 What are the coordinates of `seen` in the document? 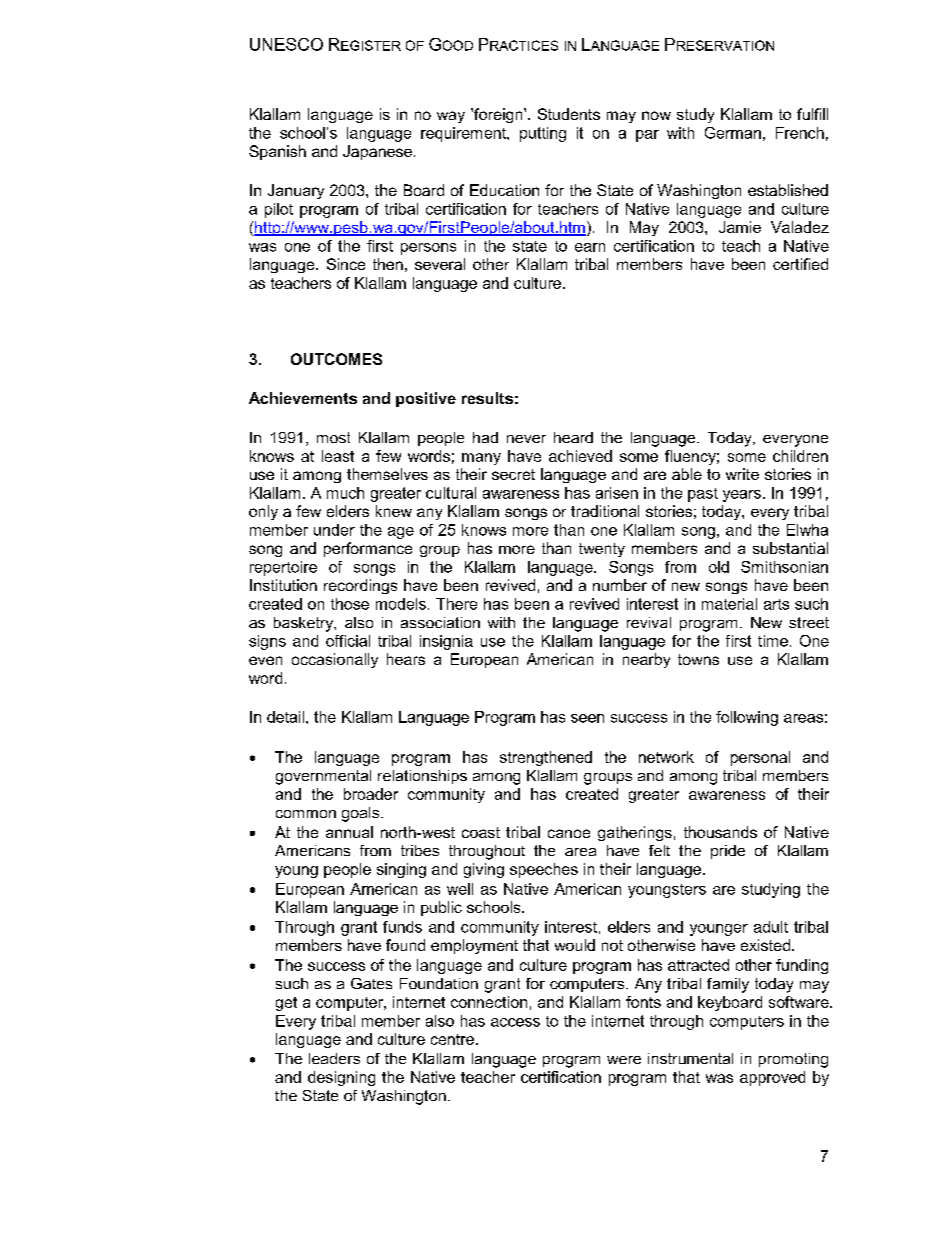 It's located at (587, 718).
